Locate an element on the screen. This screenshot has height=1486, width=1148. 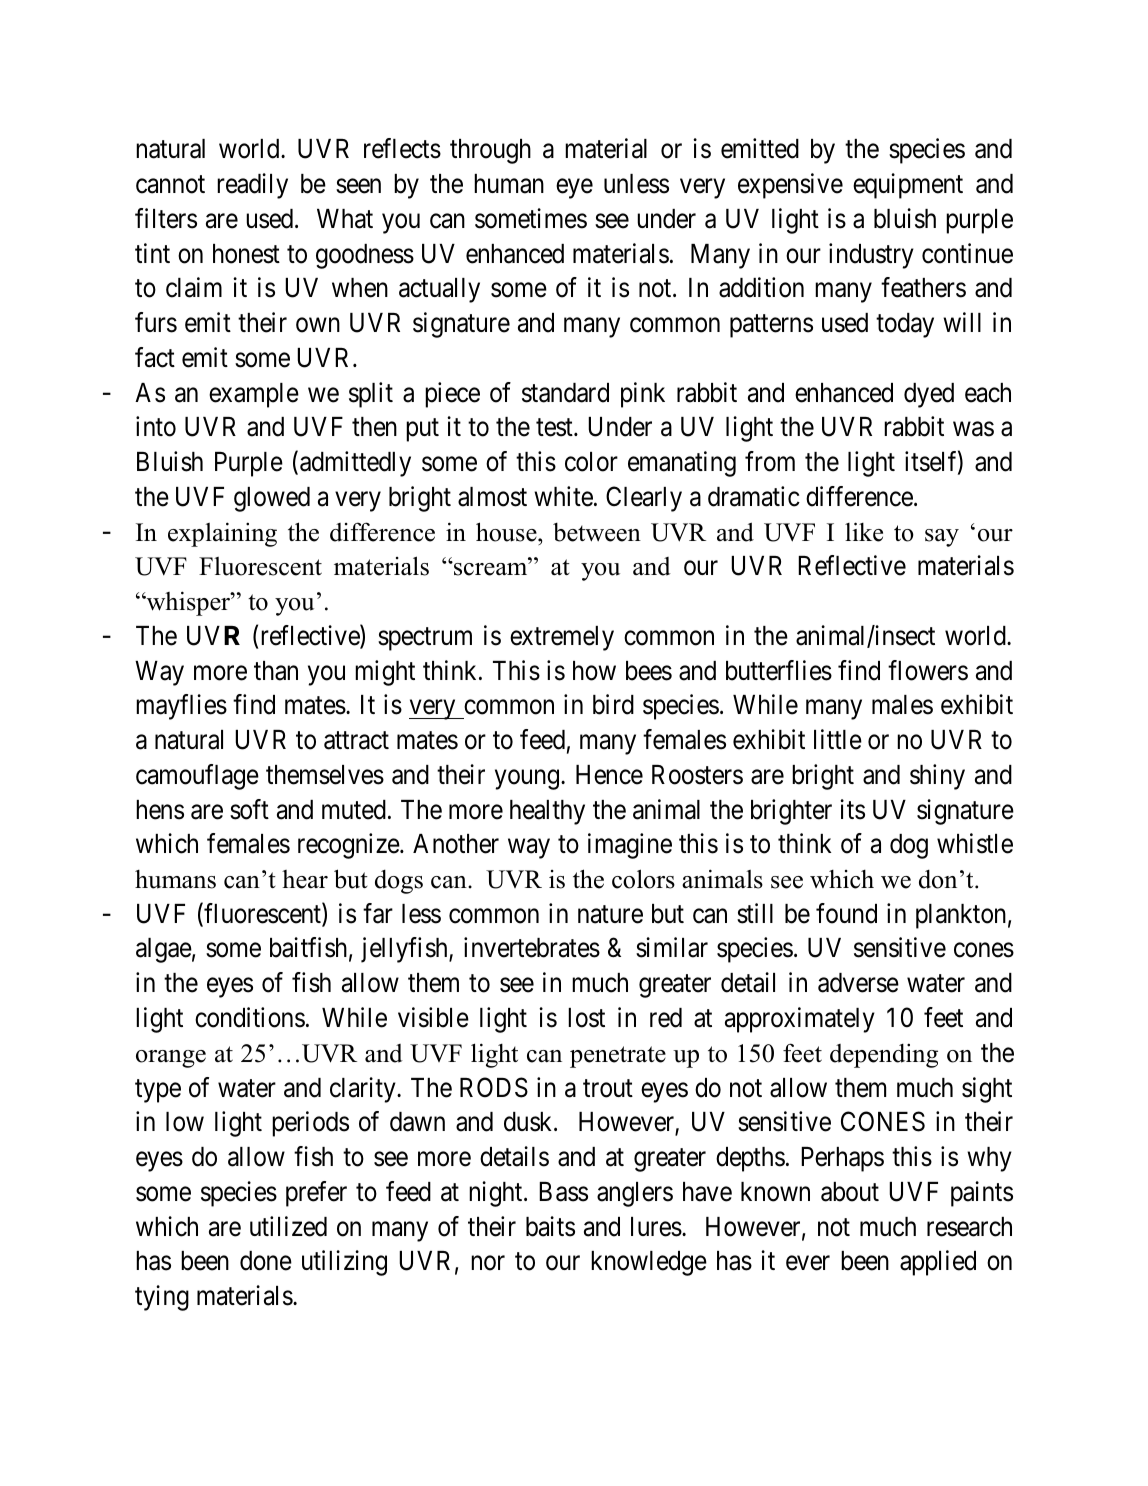
glowed is located at coordinates (272, 499).
